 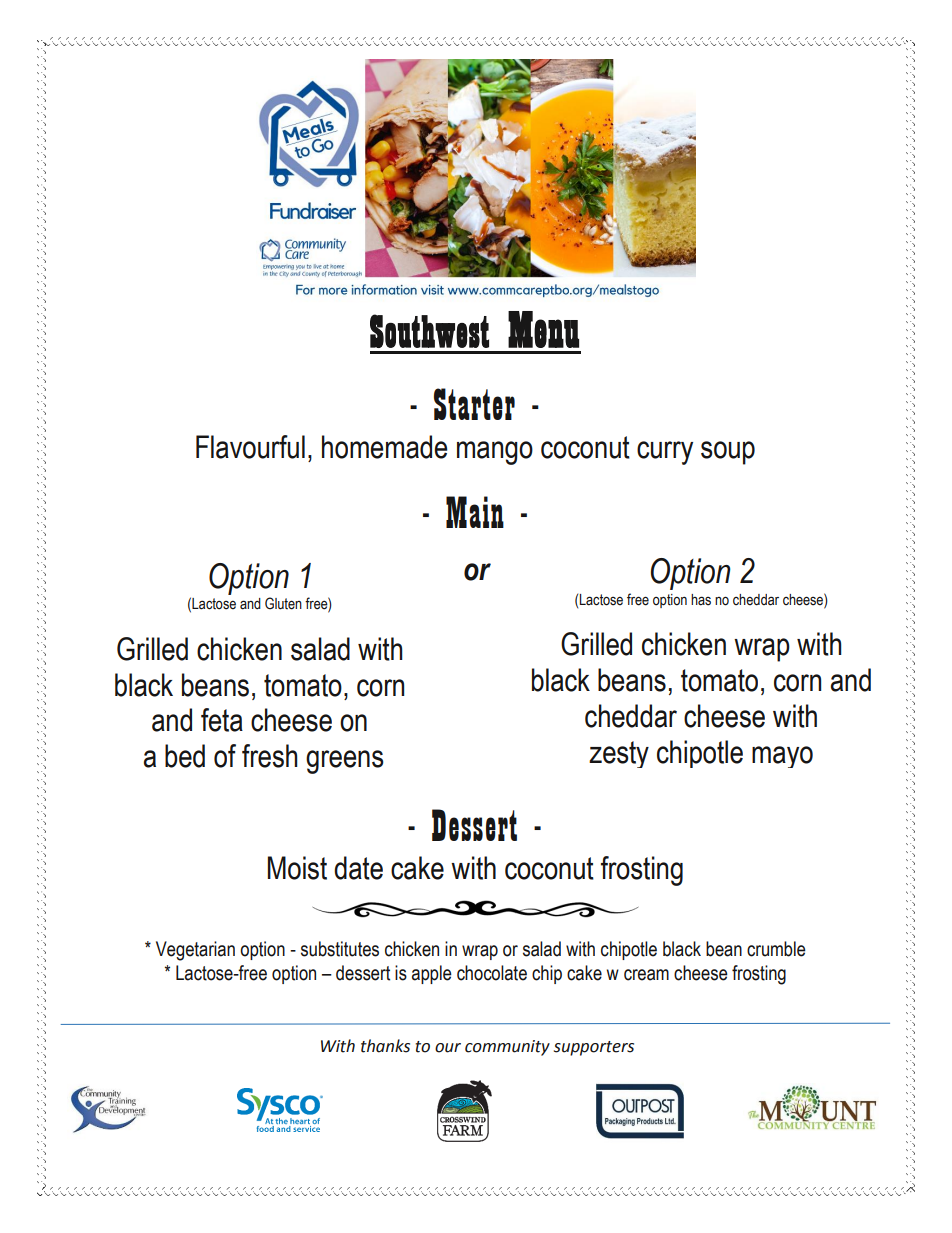 I want to click on feta, so click(x=222, y=720).
